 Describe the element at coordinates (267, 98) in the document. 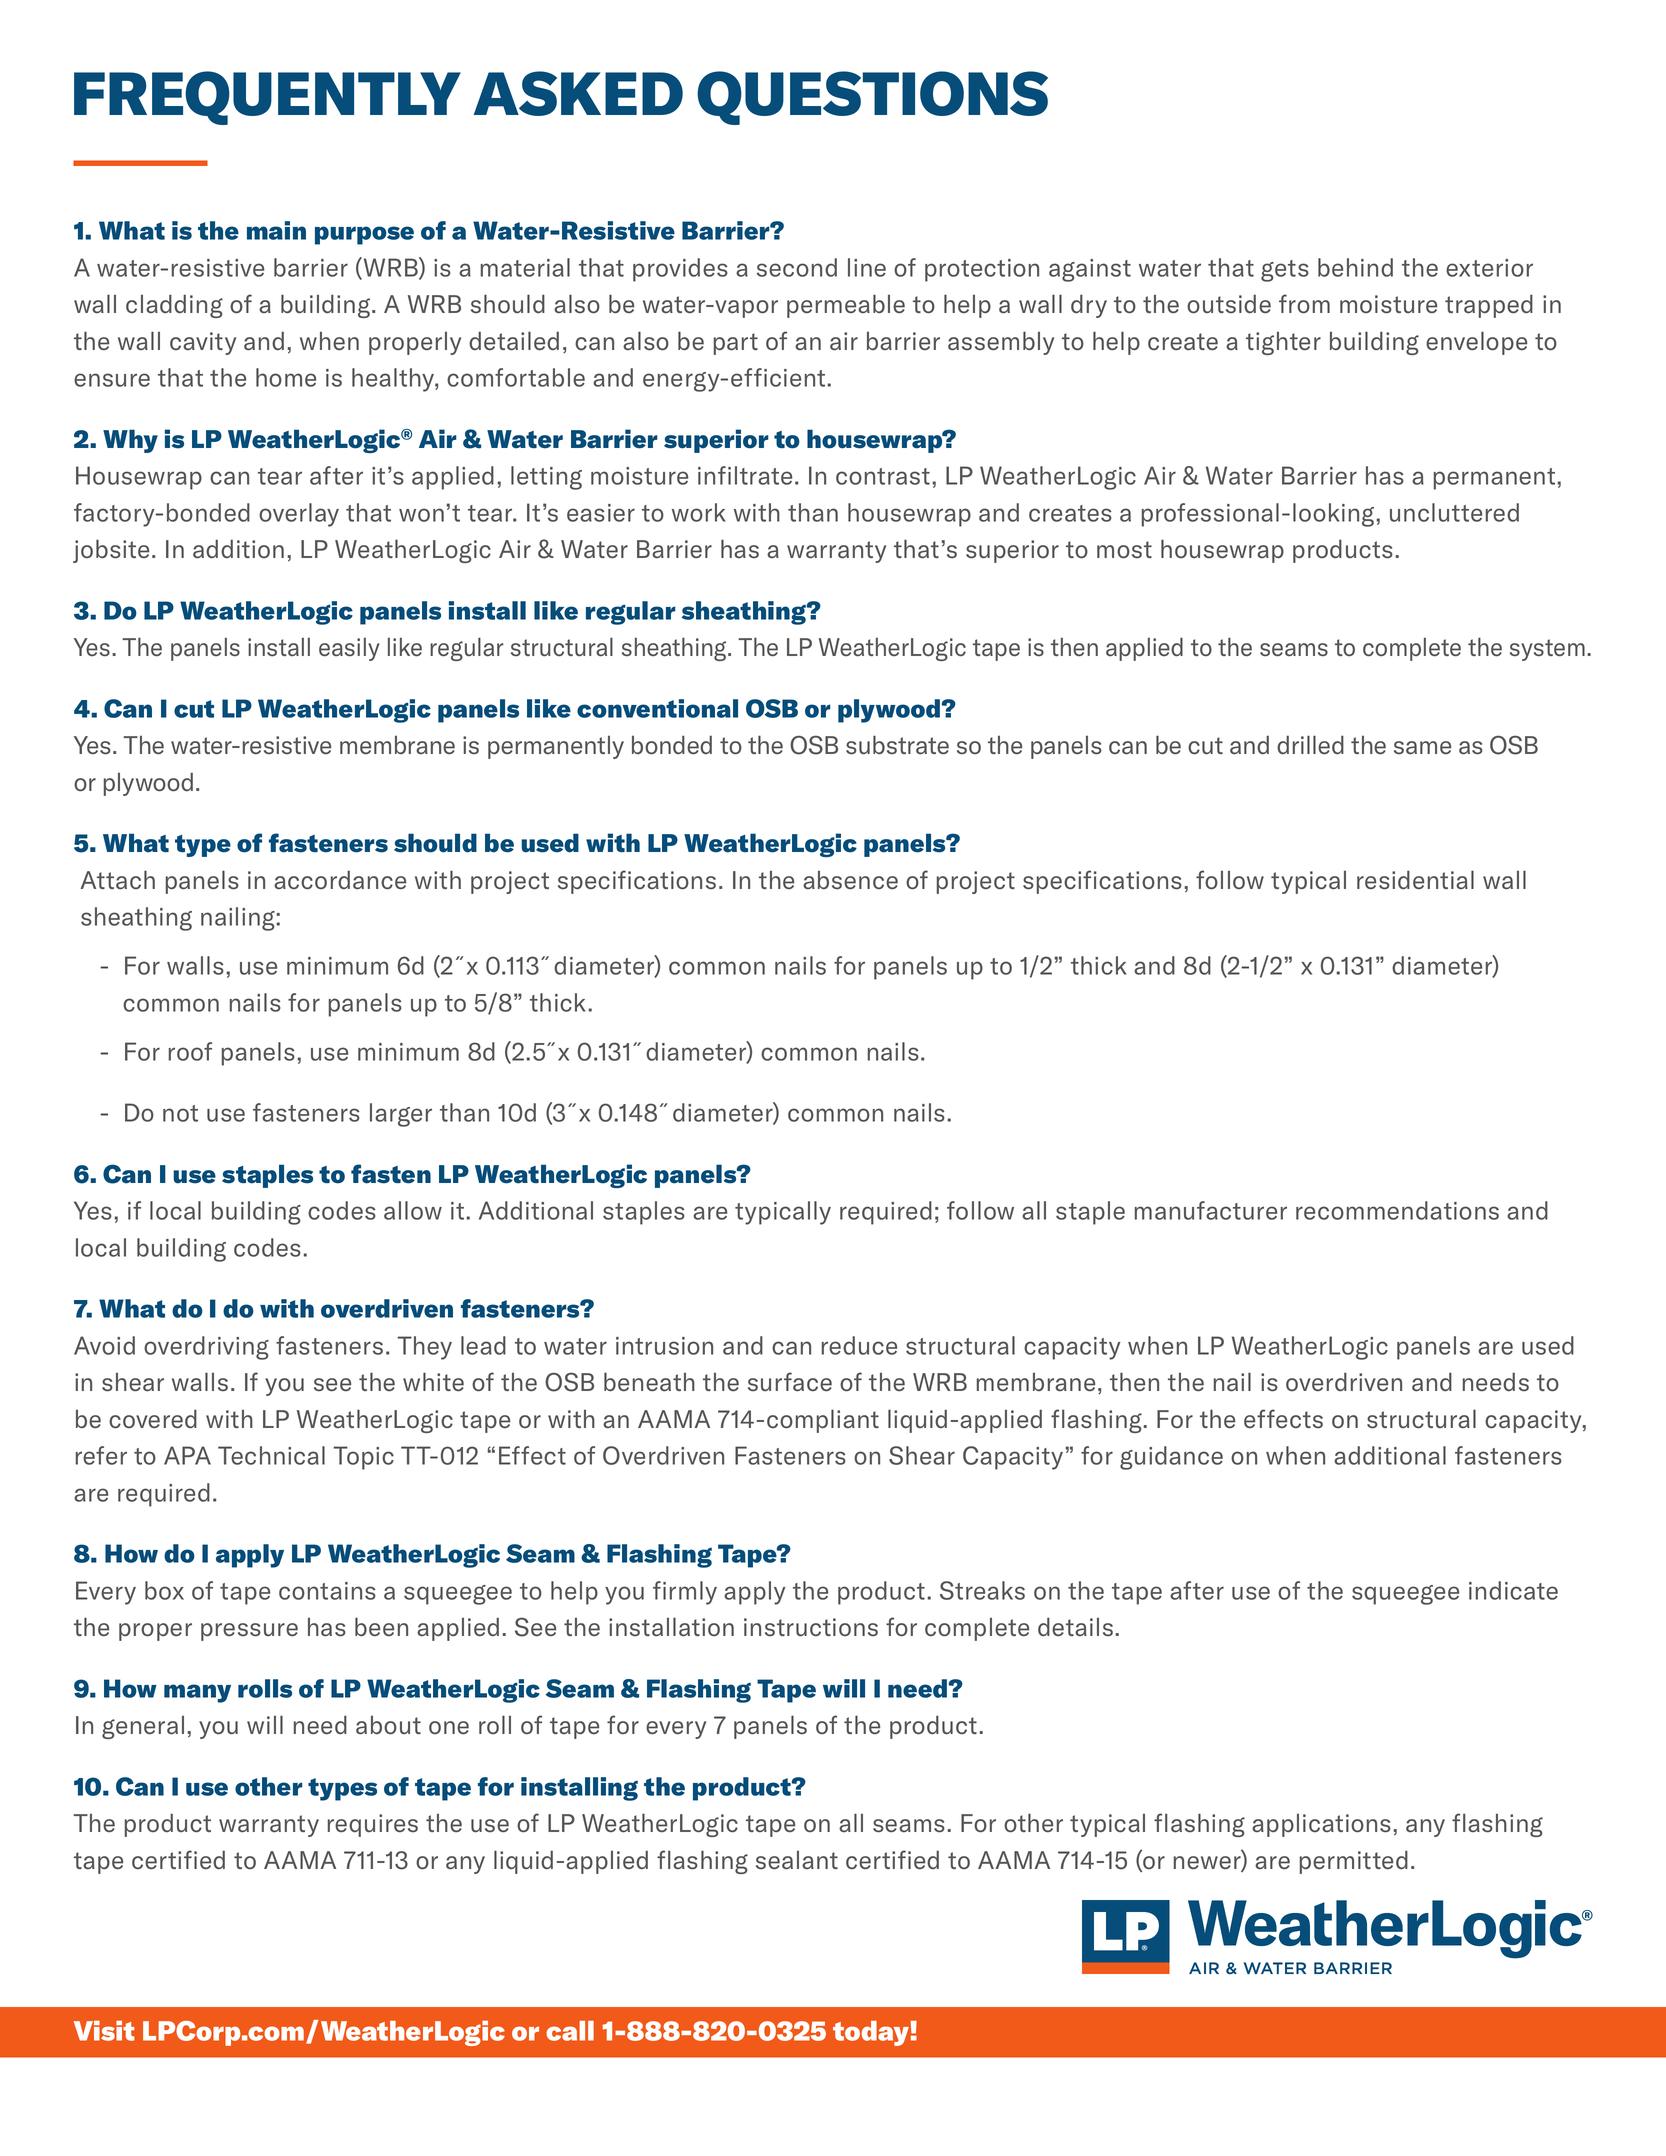

I see `FREQUENTLY` at that location.
